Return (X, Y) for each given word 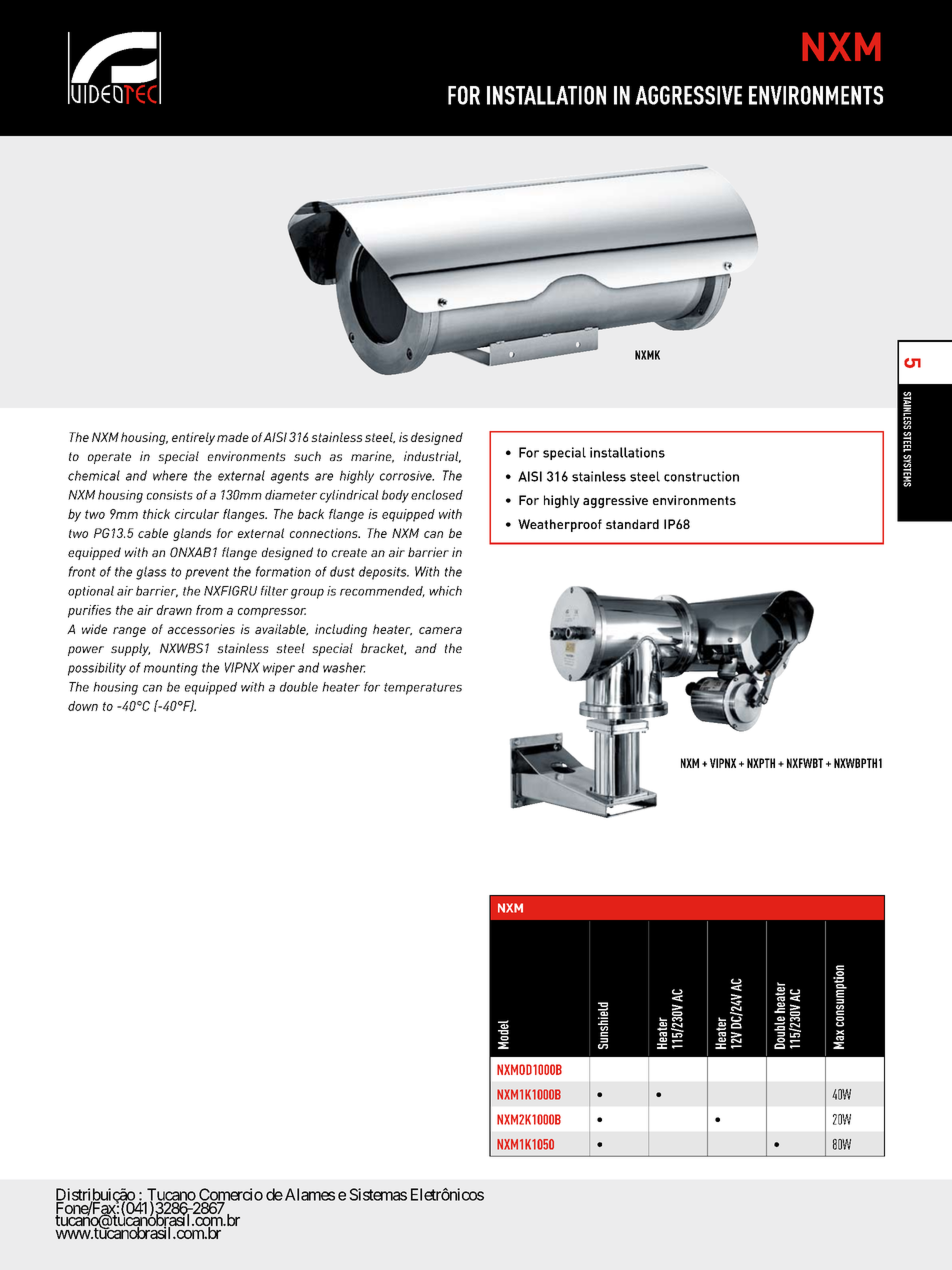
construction (701, 476)
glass (151, 573)
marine (372, 457)
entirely (193, 438)
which (445, 591)
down (83, 706)
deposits (384, 573)
